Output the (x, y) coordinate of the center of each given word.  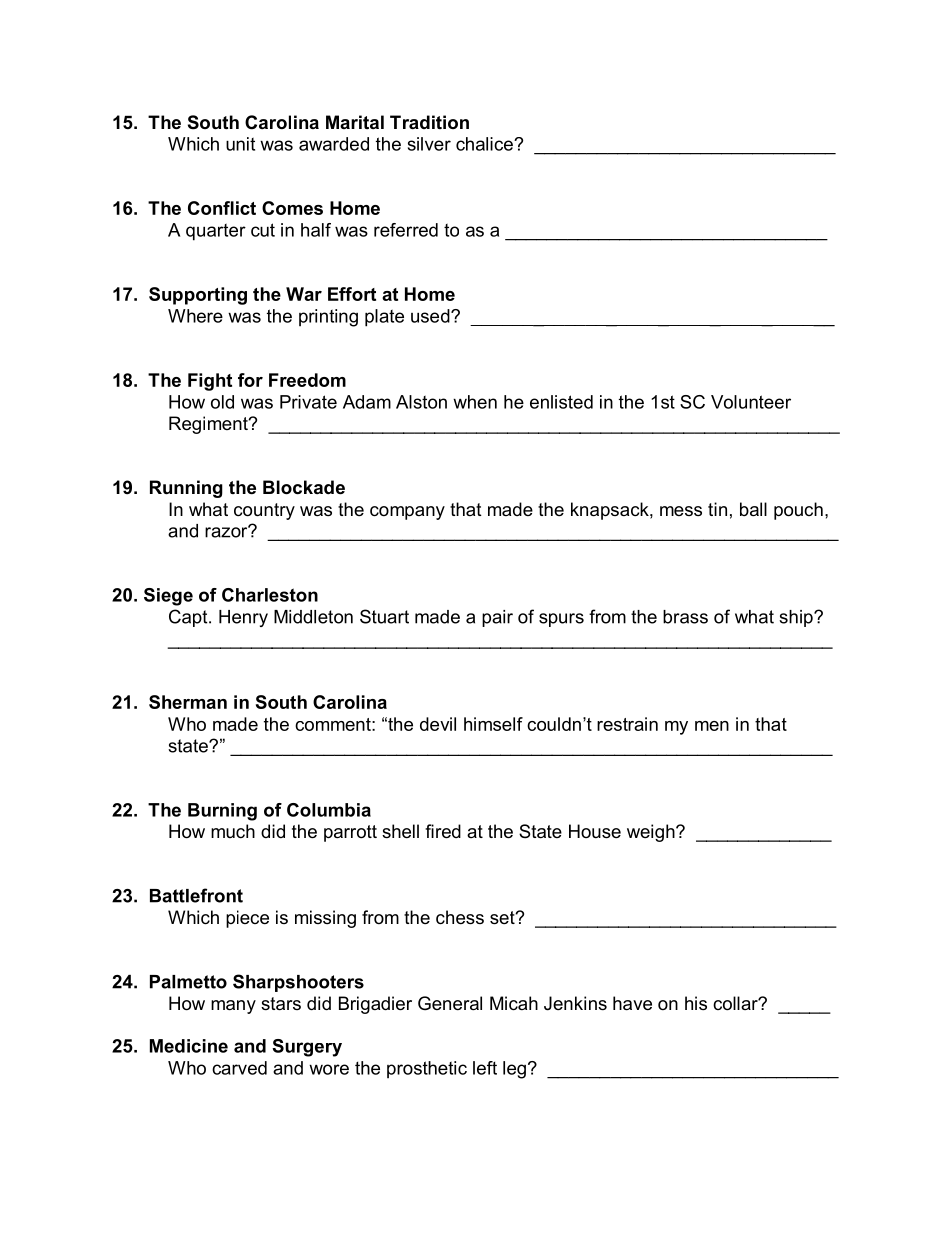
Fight (210, 382)
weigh (652, 833)
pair (497, 618)
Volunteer (751, 402)
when (475, 402)
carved (239, 1068)
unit (240, 144)
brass (685, 617)
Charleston (270, 595)
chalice (485, 144)
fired (443, 831)
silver (429, 144)
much (233, 831)
